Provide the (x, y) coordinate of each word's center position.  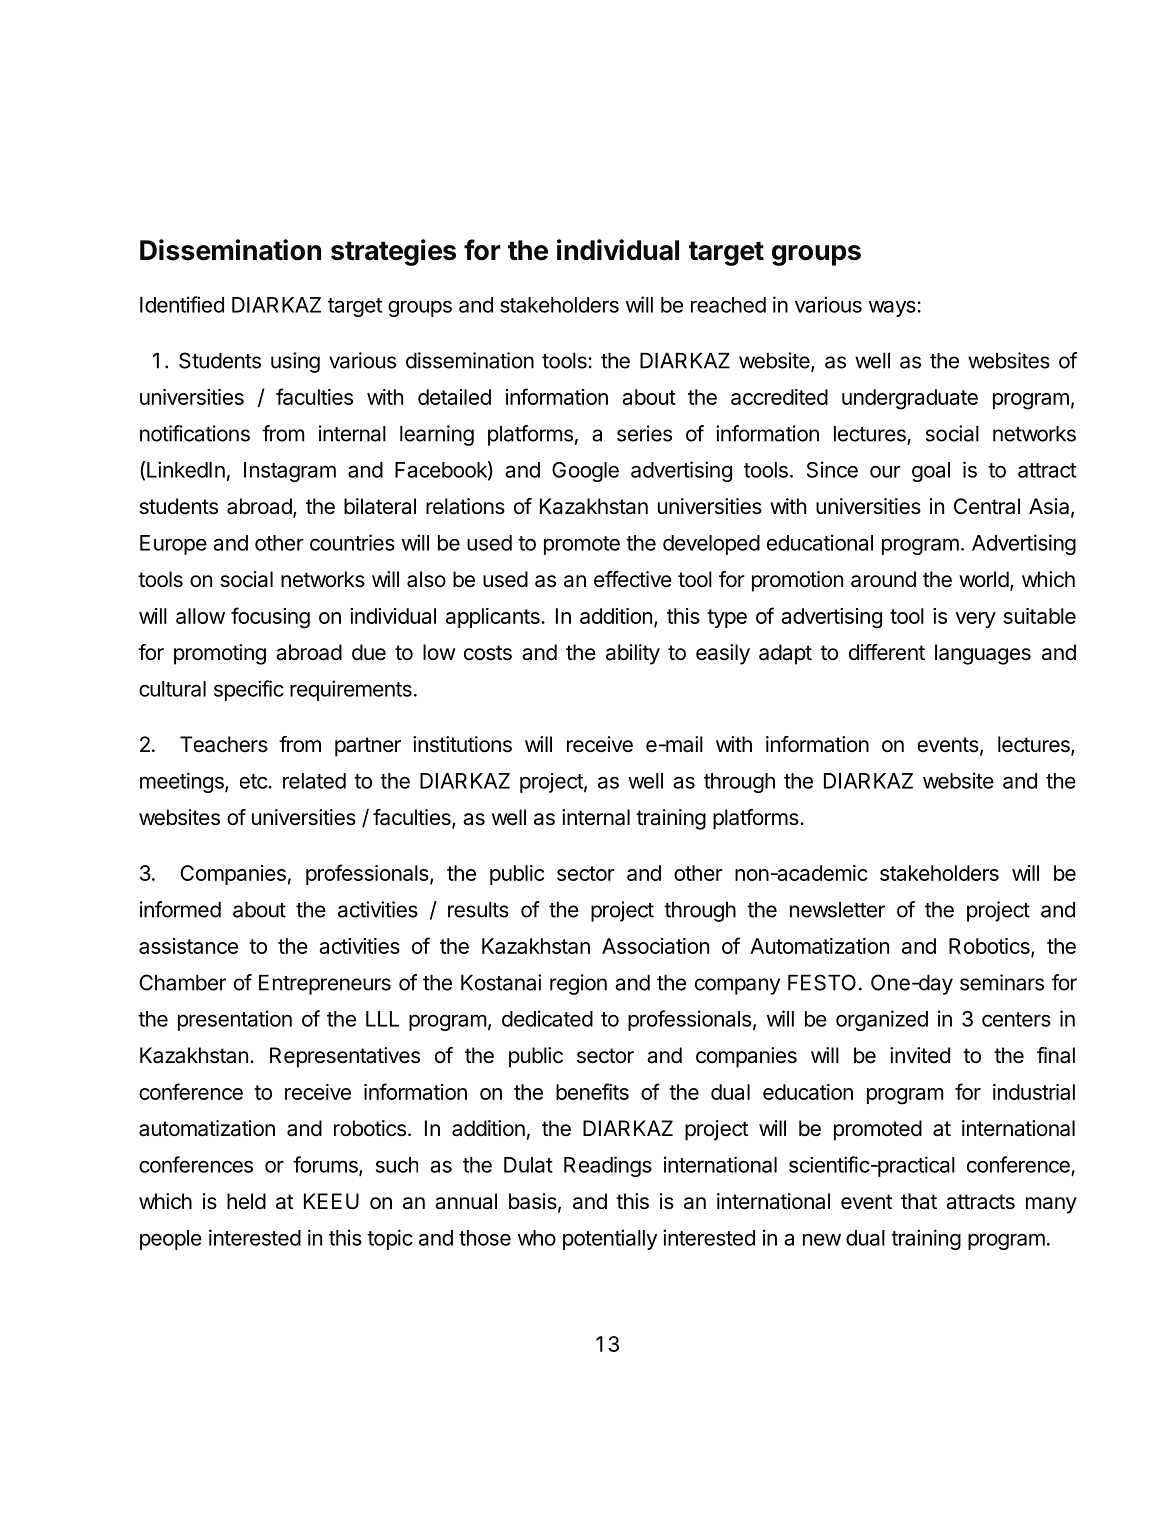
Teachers (224, 744)
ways (893, 309)
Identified (182, 304)
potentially (610, 1239)
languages (983, 654)
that (919, 1201)
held (246, 1201)
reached (728, 305)
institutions (462, 744)
